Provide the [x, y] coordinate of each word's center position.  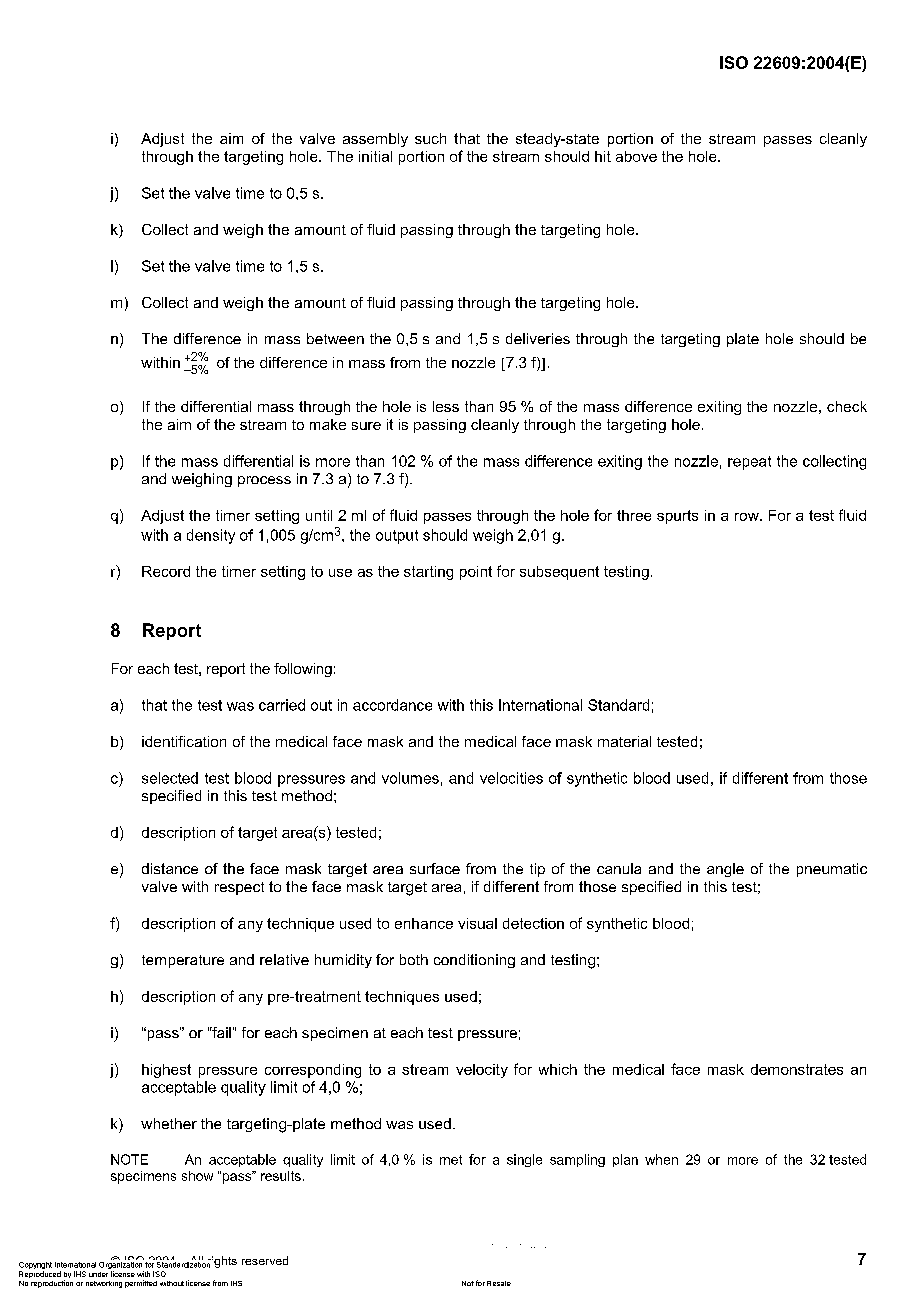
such [430, 138]
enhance [424, 923]
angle [725, 870]
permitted [141, 1284]
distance [170, 868]
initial [375, 156]
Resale [499, 1283]
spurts [677, 517]
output [397, 537]
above [636, 156]
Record [166, 571]
